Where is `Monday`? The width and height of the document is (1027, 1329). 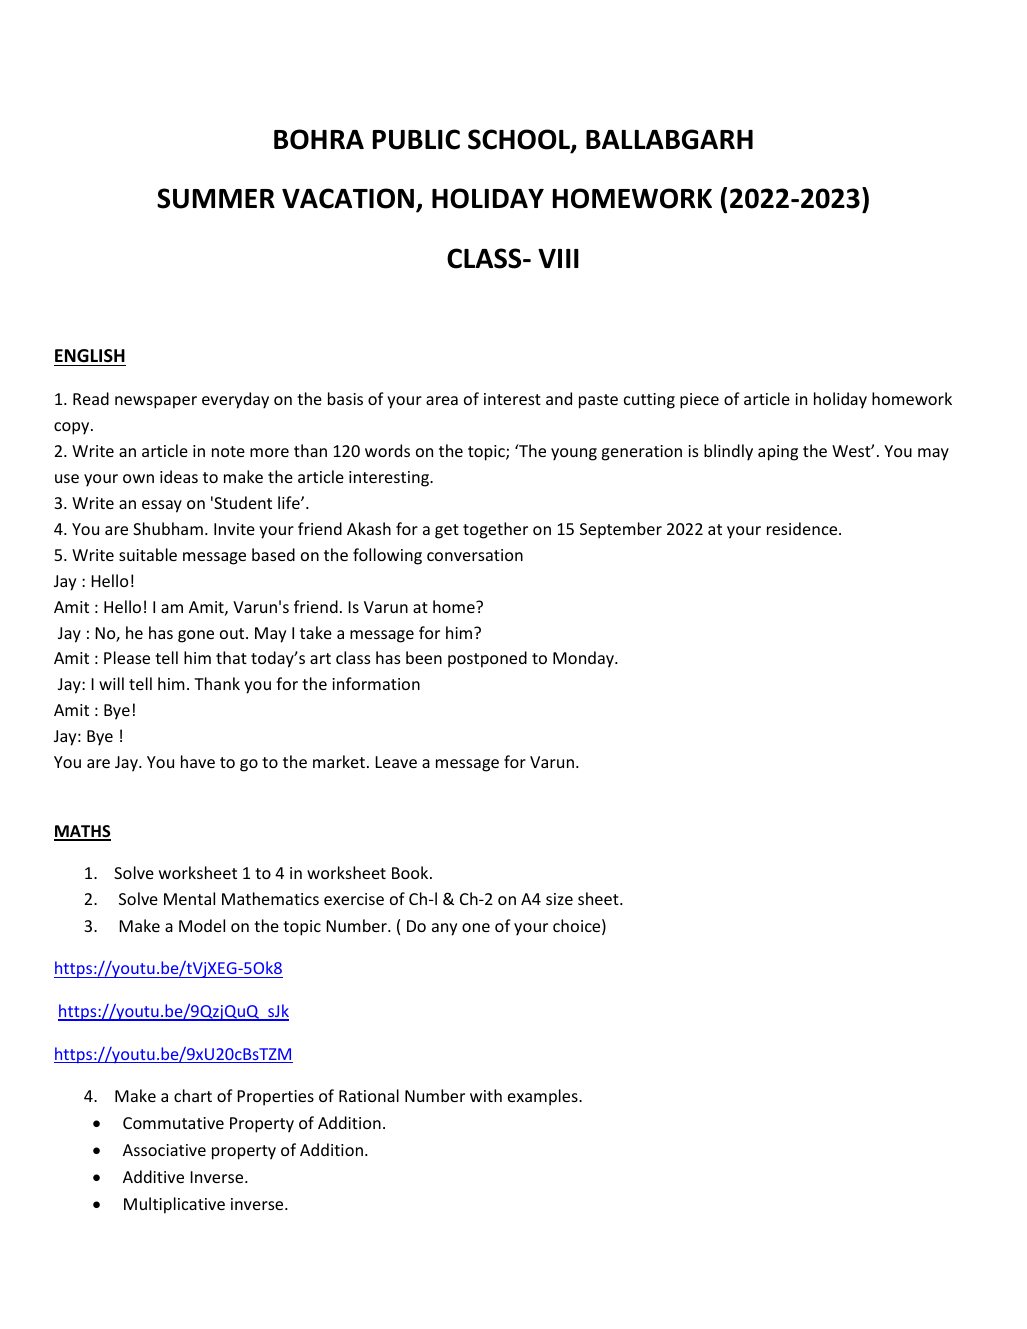
Monday is located at coordinates (584, 659).
